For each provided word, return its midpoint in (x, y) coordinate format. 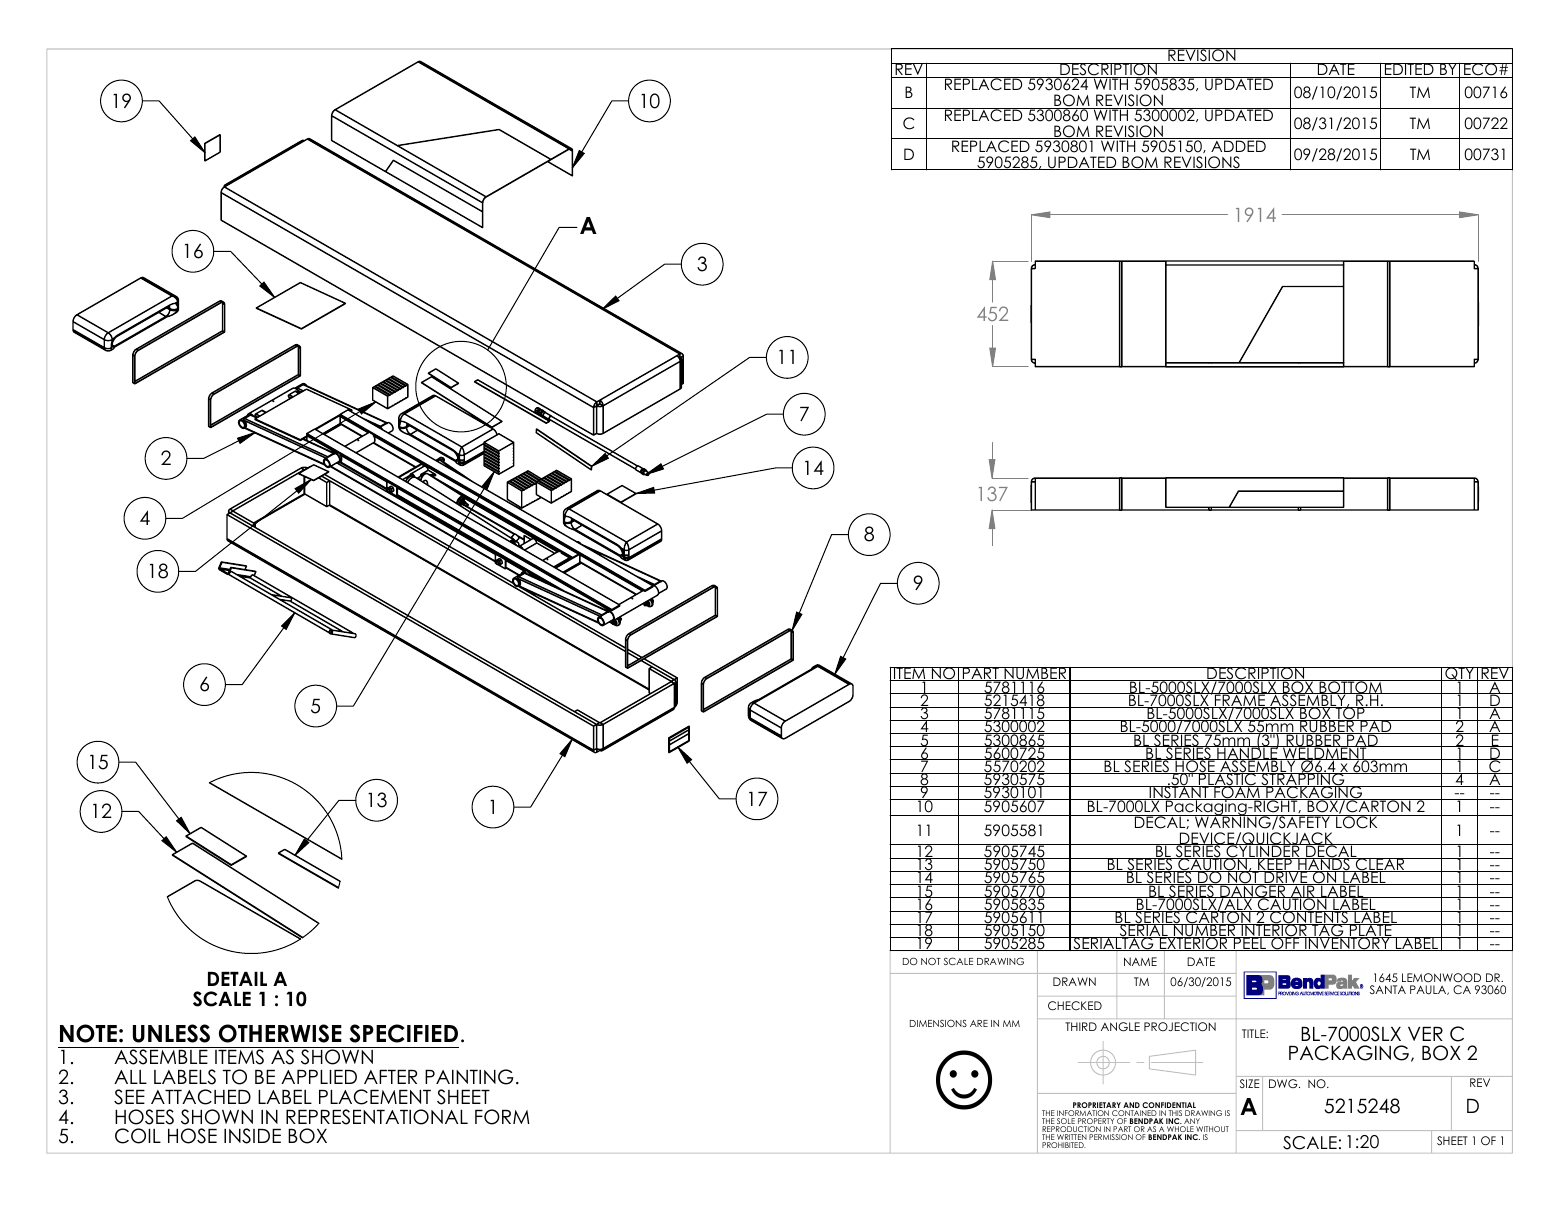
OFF (1285, 943)
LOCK (1357, 822)
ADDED (1238, 145)
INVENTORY (1347, 943)
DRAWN (1074, 981)
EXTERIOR (1193, 944)
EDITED (1409, 70)
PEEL (1250, 944)
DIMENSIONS (938, 1023)
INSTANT (1179, 793)
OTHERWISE (280, 1033)
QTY (1460, 675)
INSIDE (252, 1136)
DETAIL (237, 979)
